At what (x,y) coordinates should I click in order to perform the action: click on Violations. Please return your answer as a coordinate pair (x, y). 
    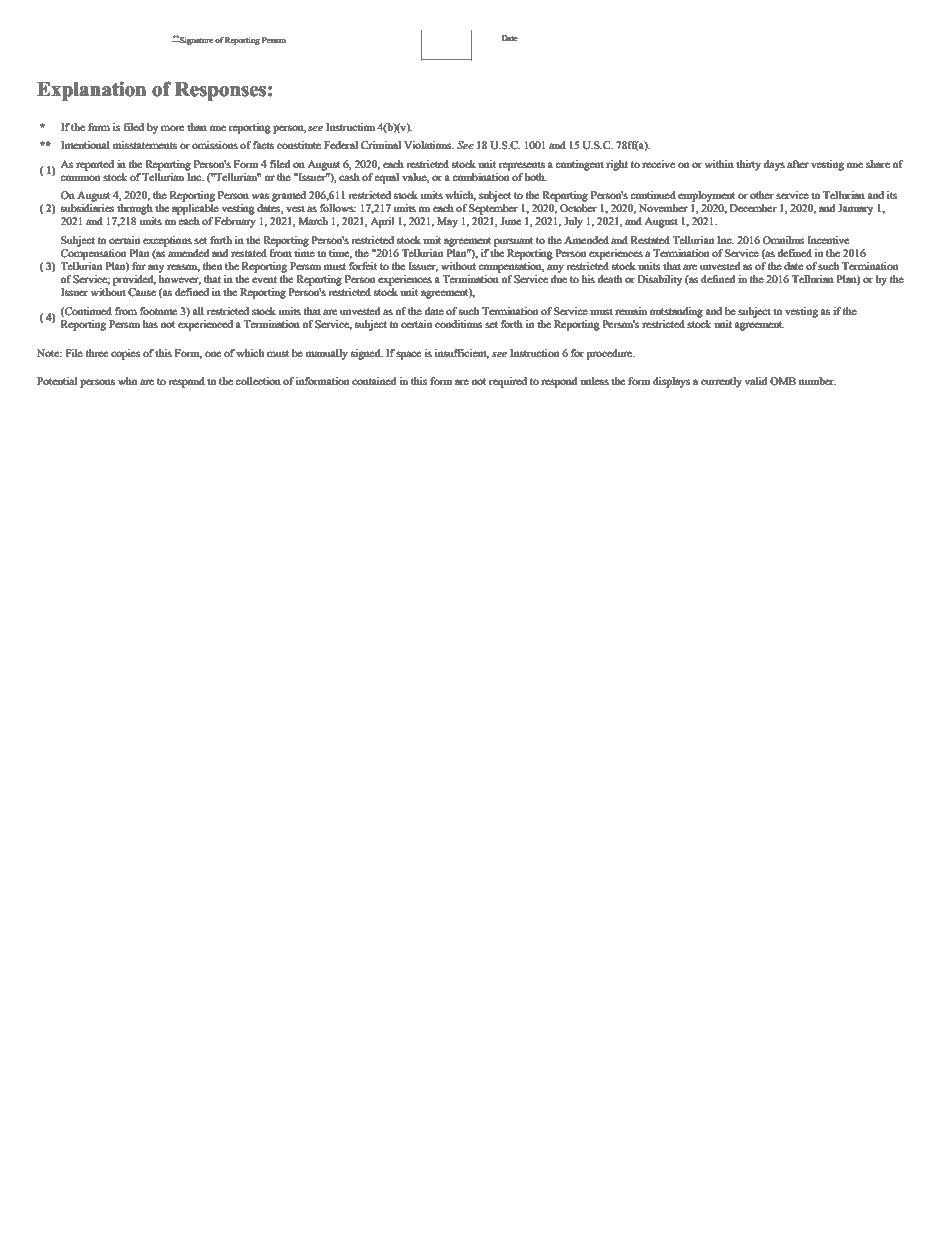
    Looking at the image, I should click on (429, 145).
